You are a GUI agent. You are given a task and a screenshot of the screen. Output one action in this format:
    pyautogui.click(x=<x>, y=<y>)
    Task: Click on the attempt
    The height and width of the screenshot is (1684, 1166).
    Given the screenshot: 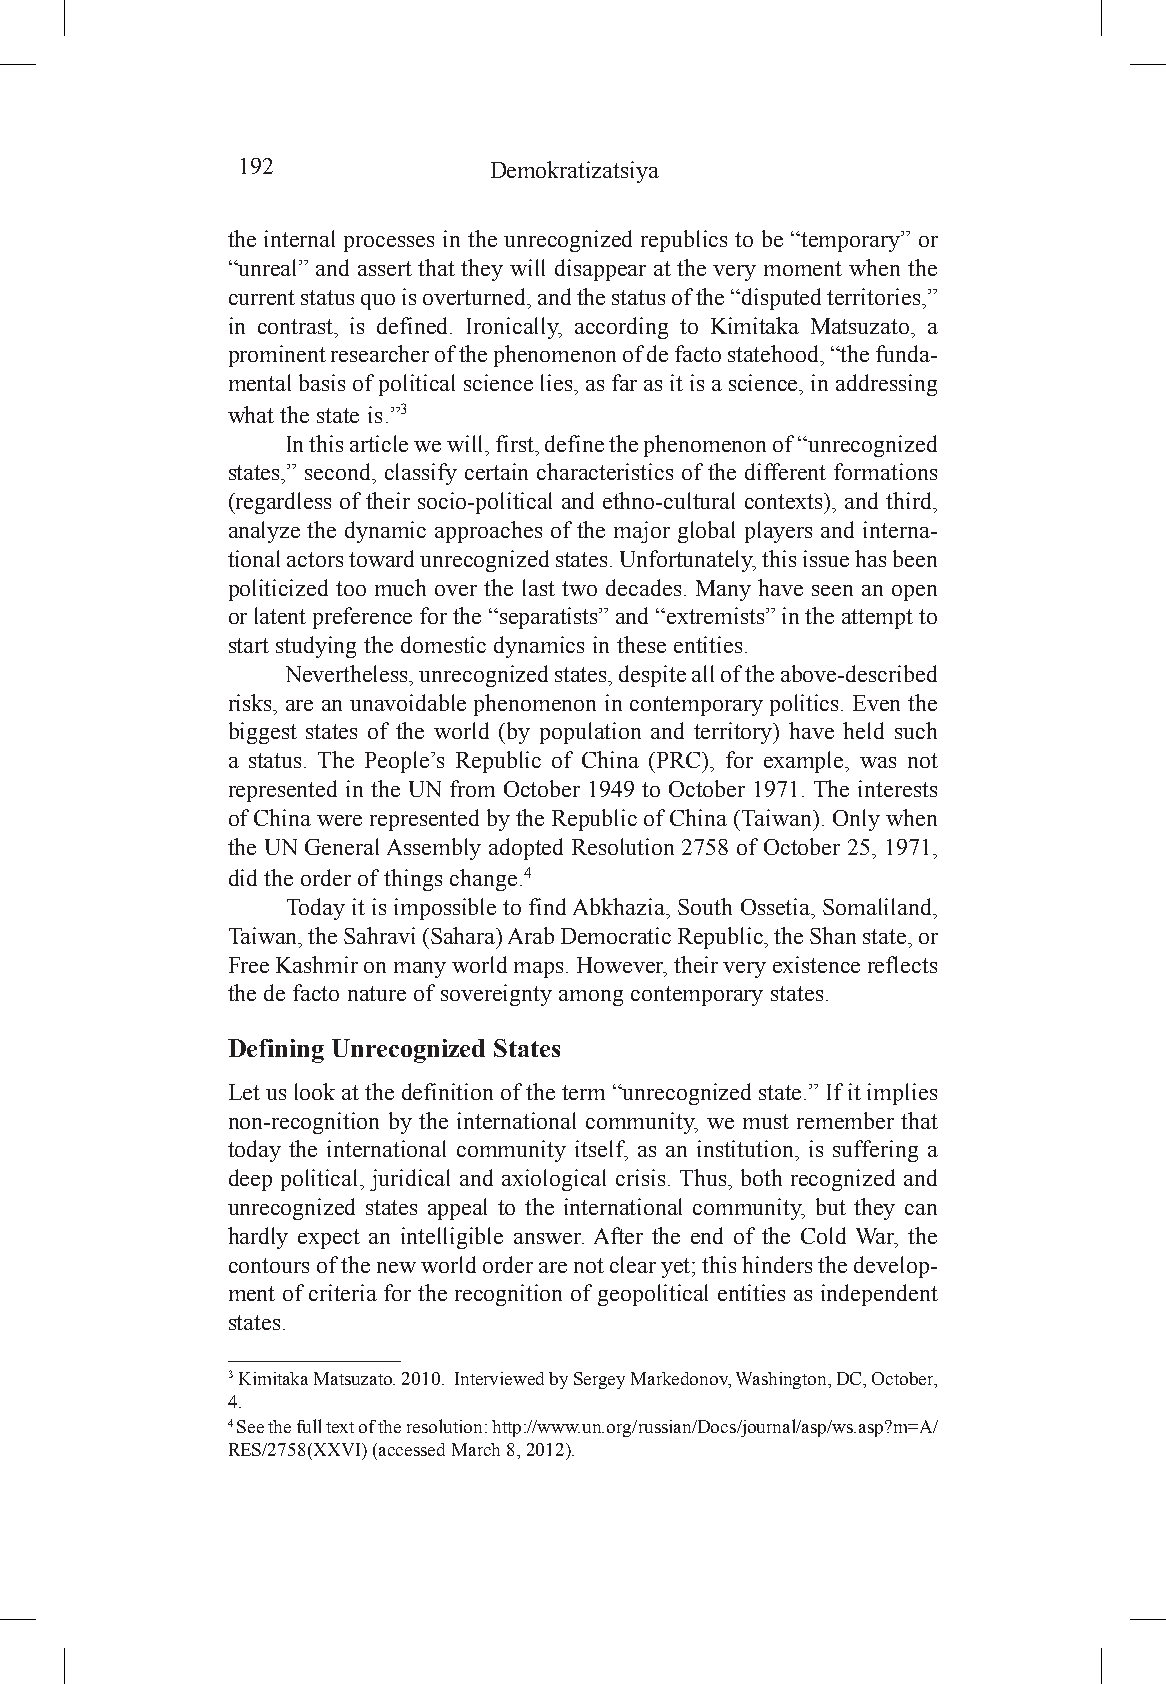 What is the action you would take?
    pyautogui.click(x=877, y=619)
